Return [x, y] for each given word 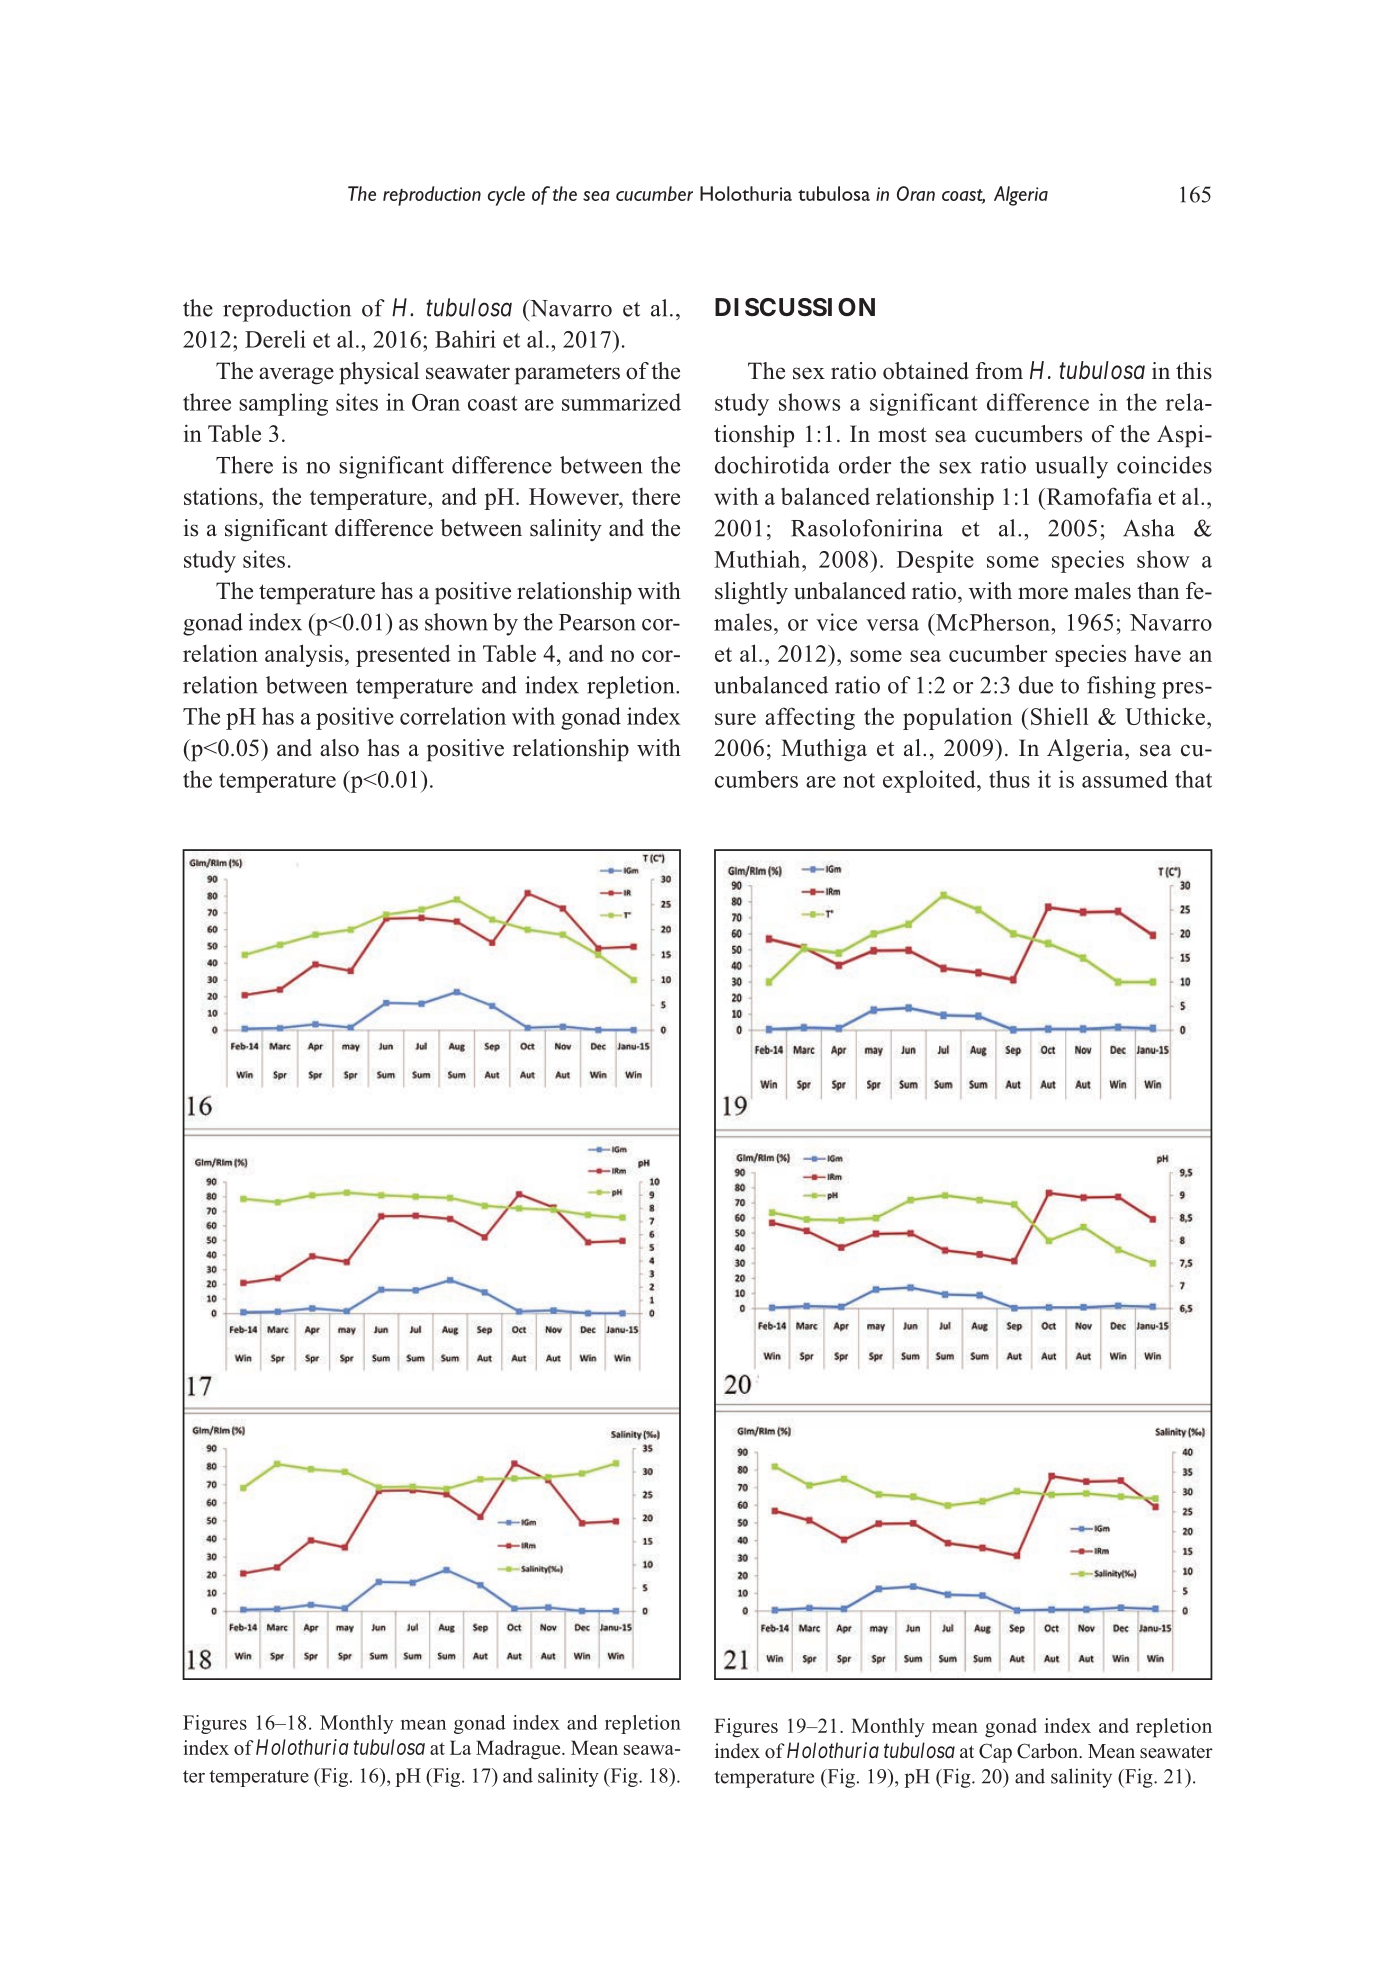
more [1043, 593]
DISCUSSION [795, 307]
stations [222, 496]
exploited [930, 781]
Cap [995, 1753]
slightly [751, 593]
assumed [1125, 779]
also [339, 748]
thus [1009, 779]
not [859, 780]
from [999, 371]
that [1193, 779]
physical [379, 373]
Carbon [1049, 1751]
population [957, 718]
